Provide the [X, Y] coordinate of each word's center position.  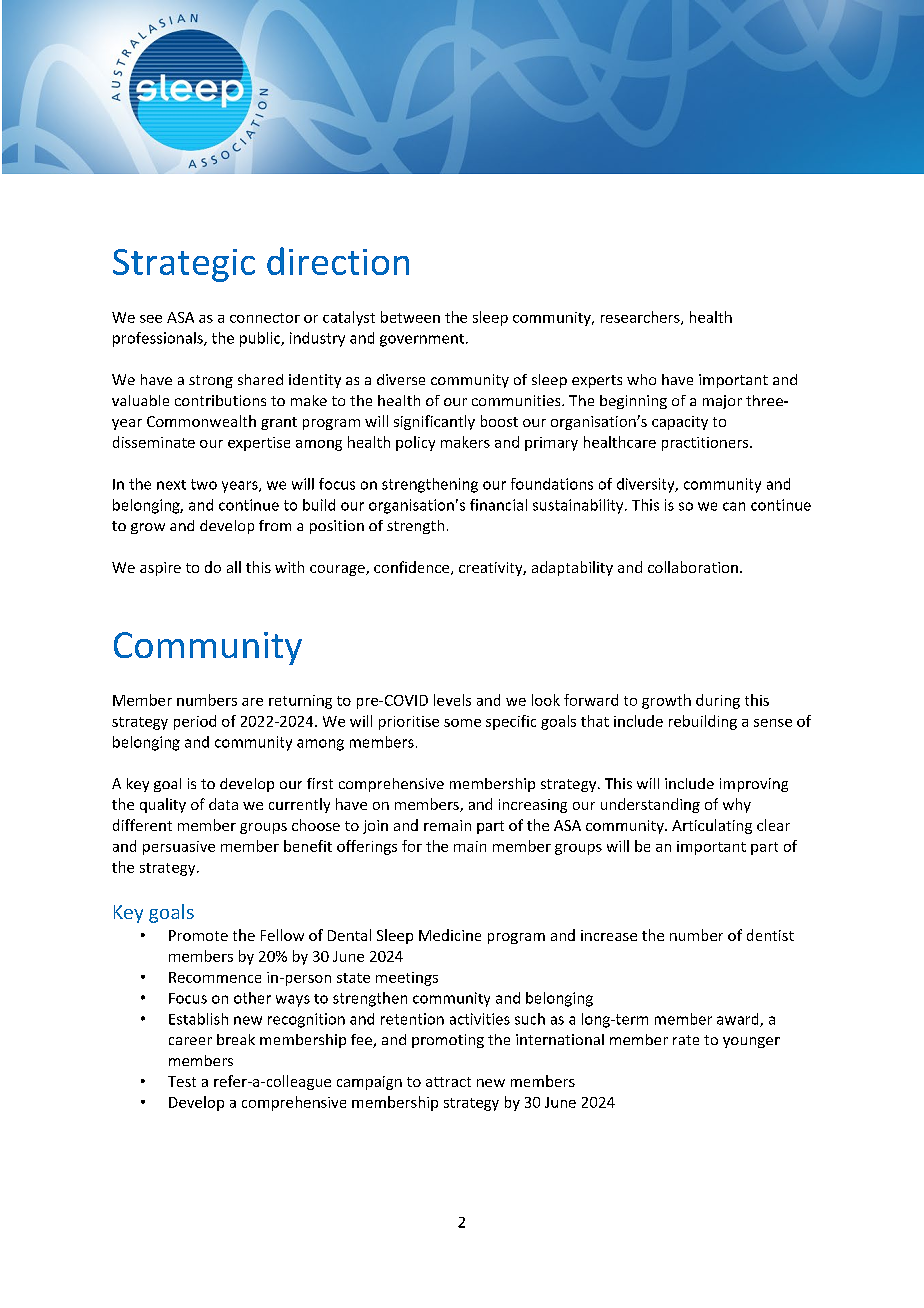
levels [452, 700]
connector [265, 318]
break [236, 1039]
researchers [641, 318]
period [195, 722]
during [718, 701]
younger [751, 1042]
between [410, 317]
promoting [448, 1041]
